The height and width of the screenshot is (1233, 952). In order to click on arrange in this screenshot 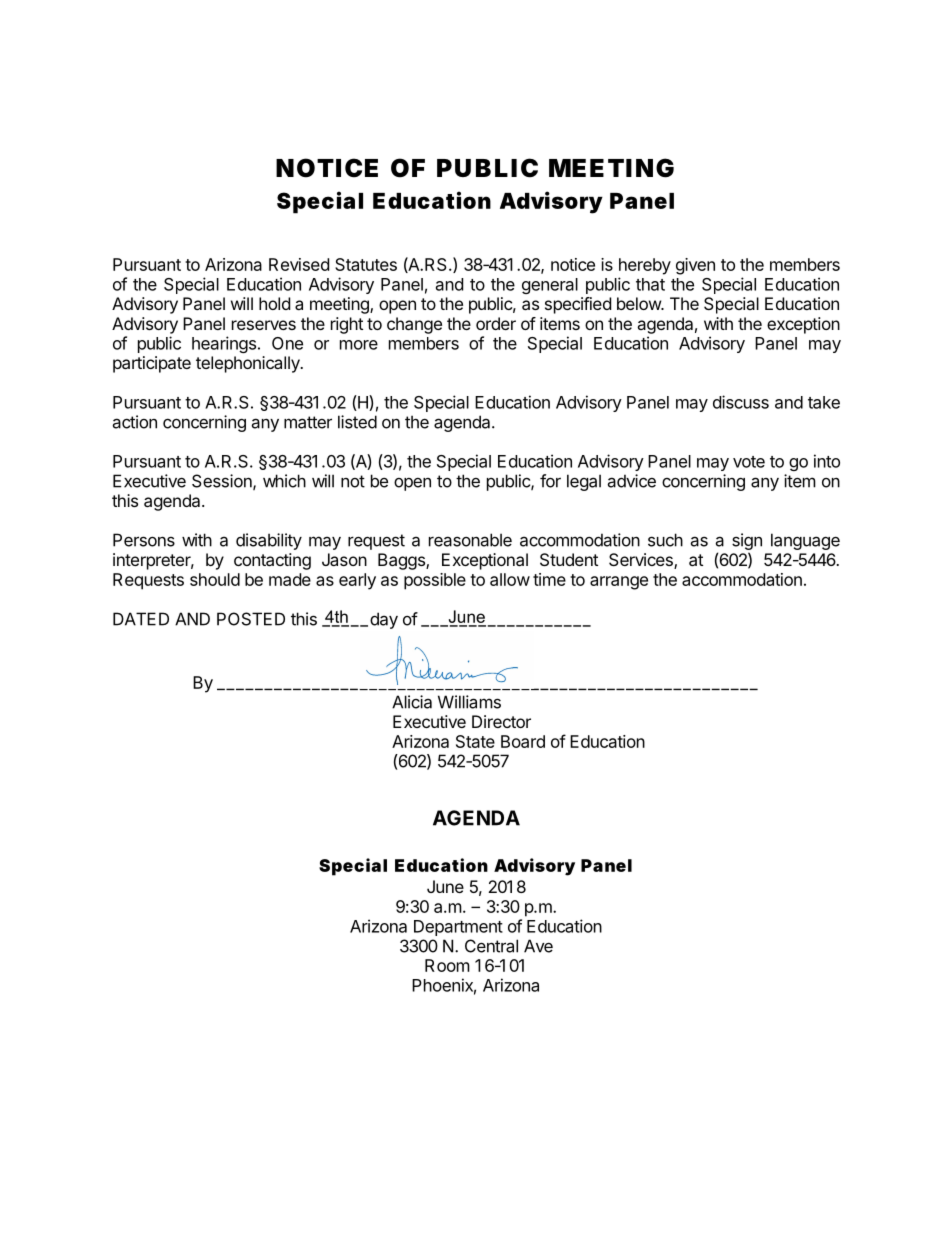, I will do `click(619, 583)`.
